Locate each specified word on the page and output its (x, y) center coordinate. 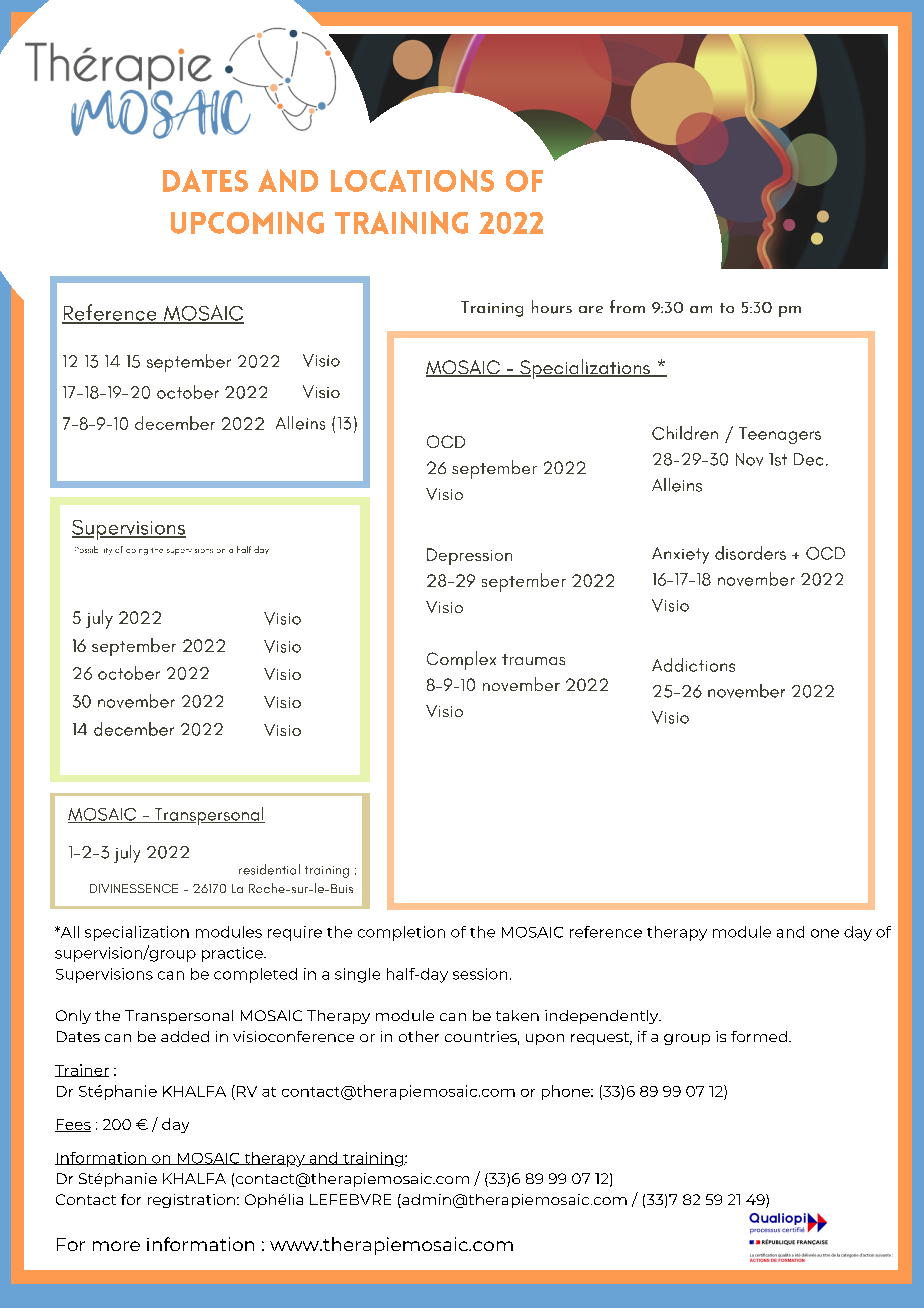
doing (137, 552)
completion (401, 933)
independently (603, 1017)
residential (269, 869)
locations (412, 180)
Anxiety (680, 555)
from (627, 306)
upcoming (247, 222)
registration (191, 1201)
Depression (469, 556)
